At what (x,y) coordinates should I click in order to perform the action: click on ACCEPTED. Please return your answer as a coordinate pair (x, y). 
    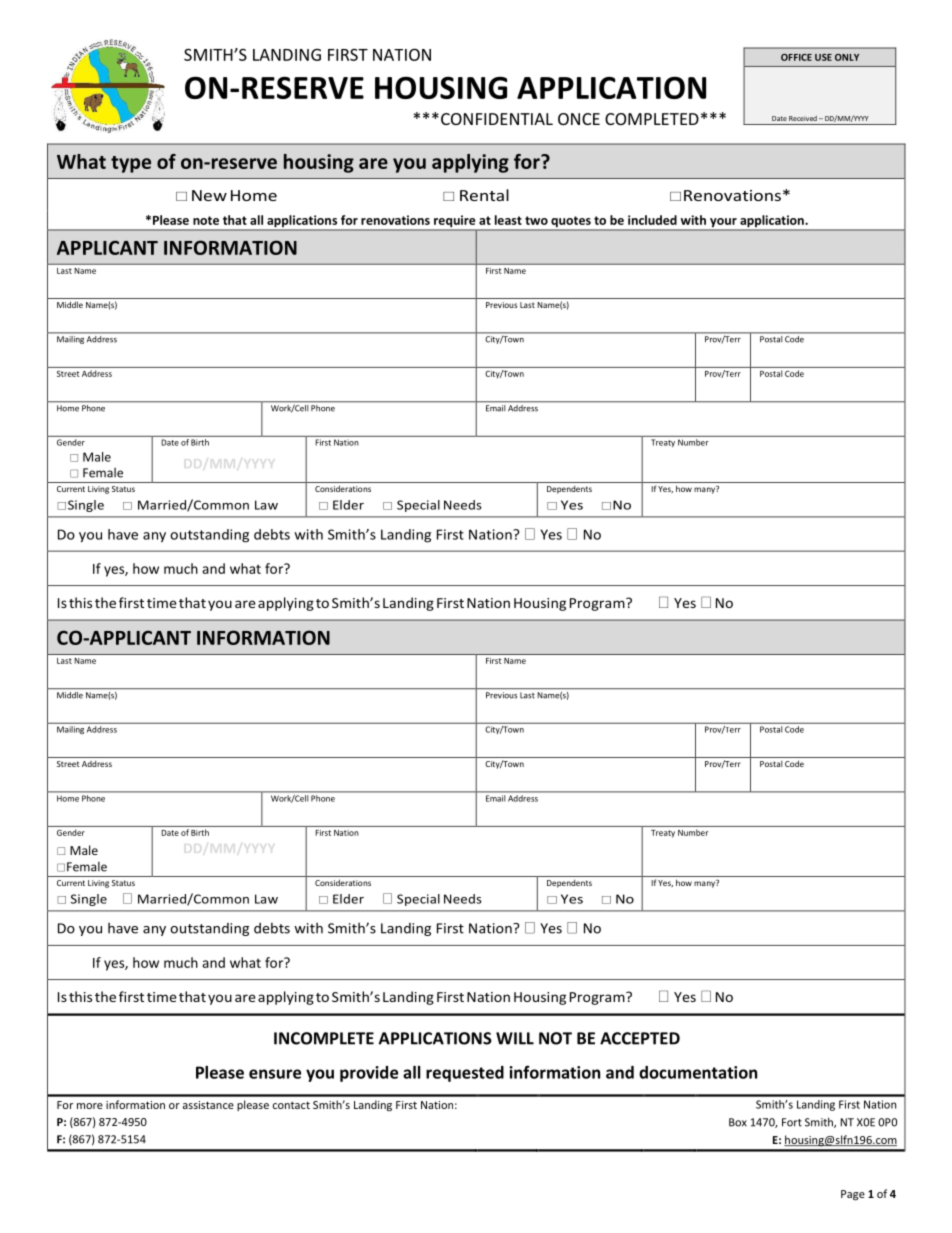
    Looking at the image, I should click on (640, 1038).
